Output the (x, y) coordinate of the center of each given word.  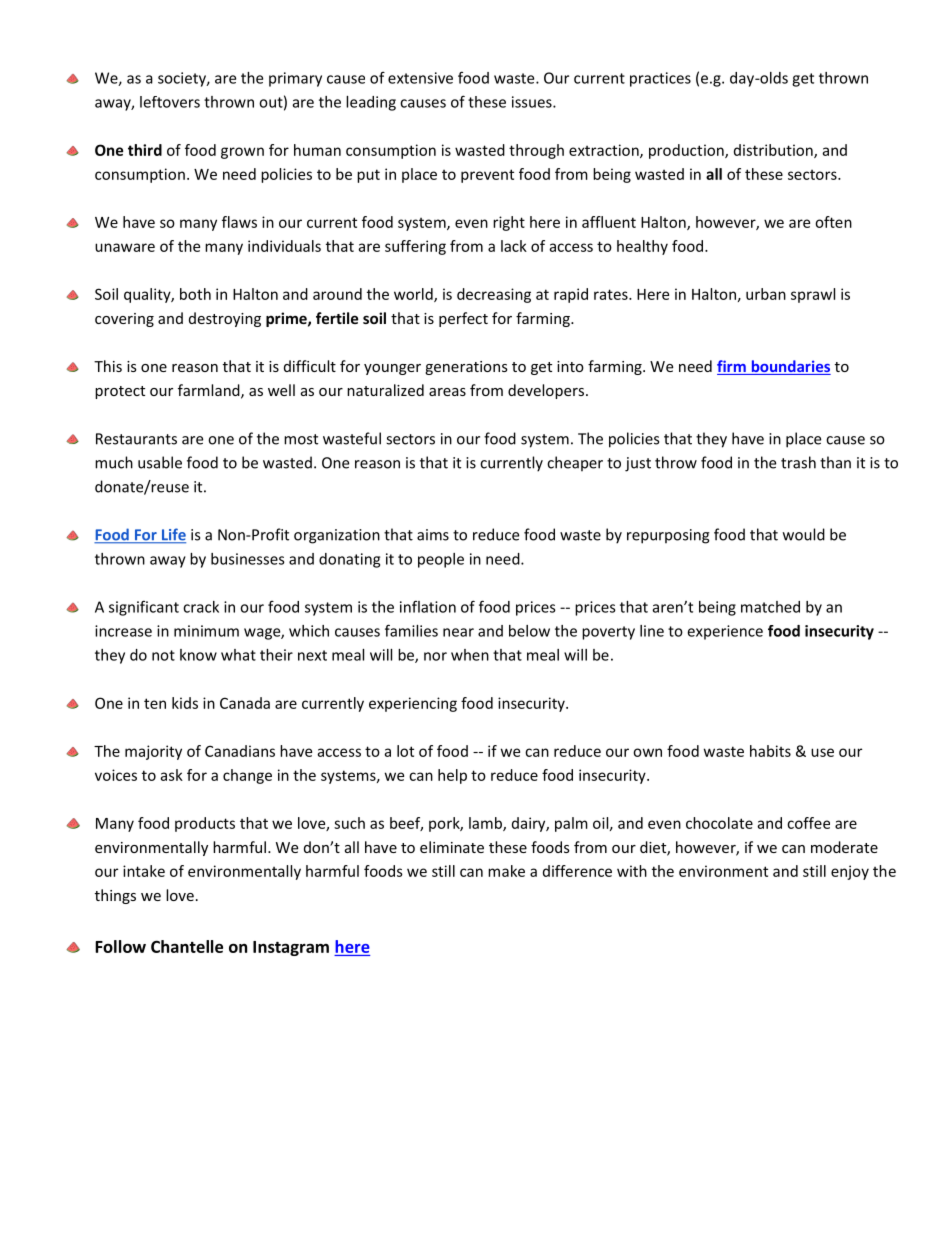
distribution (774, 151)
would (804, 534)
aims (433, 535)
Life (172, 535)
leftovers (170, 102)
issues (533, 102)
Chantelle (187, 946)
